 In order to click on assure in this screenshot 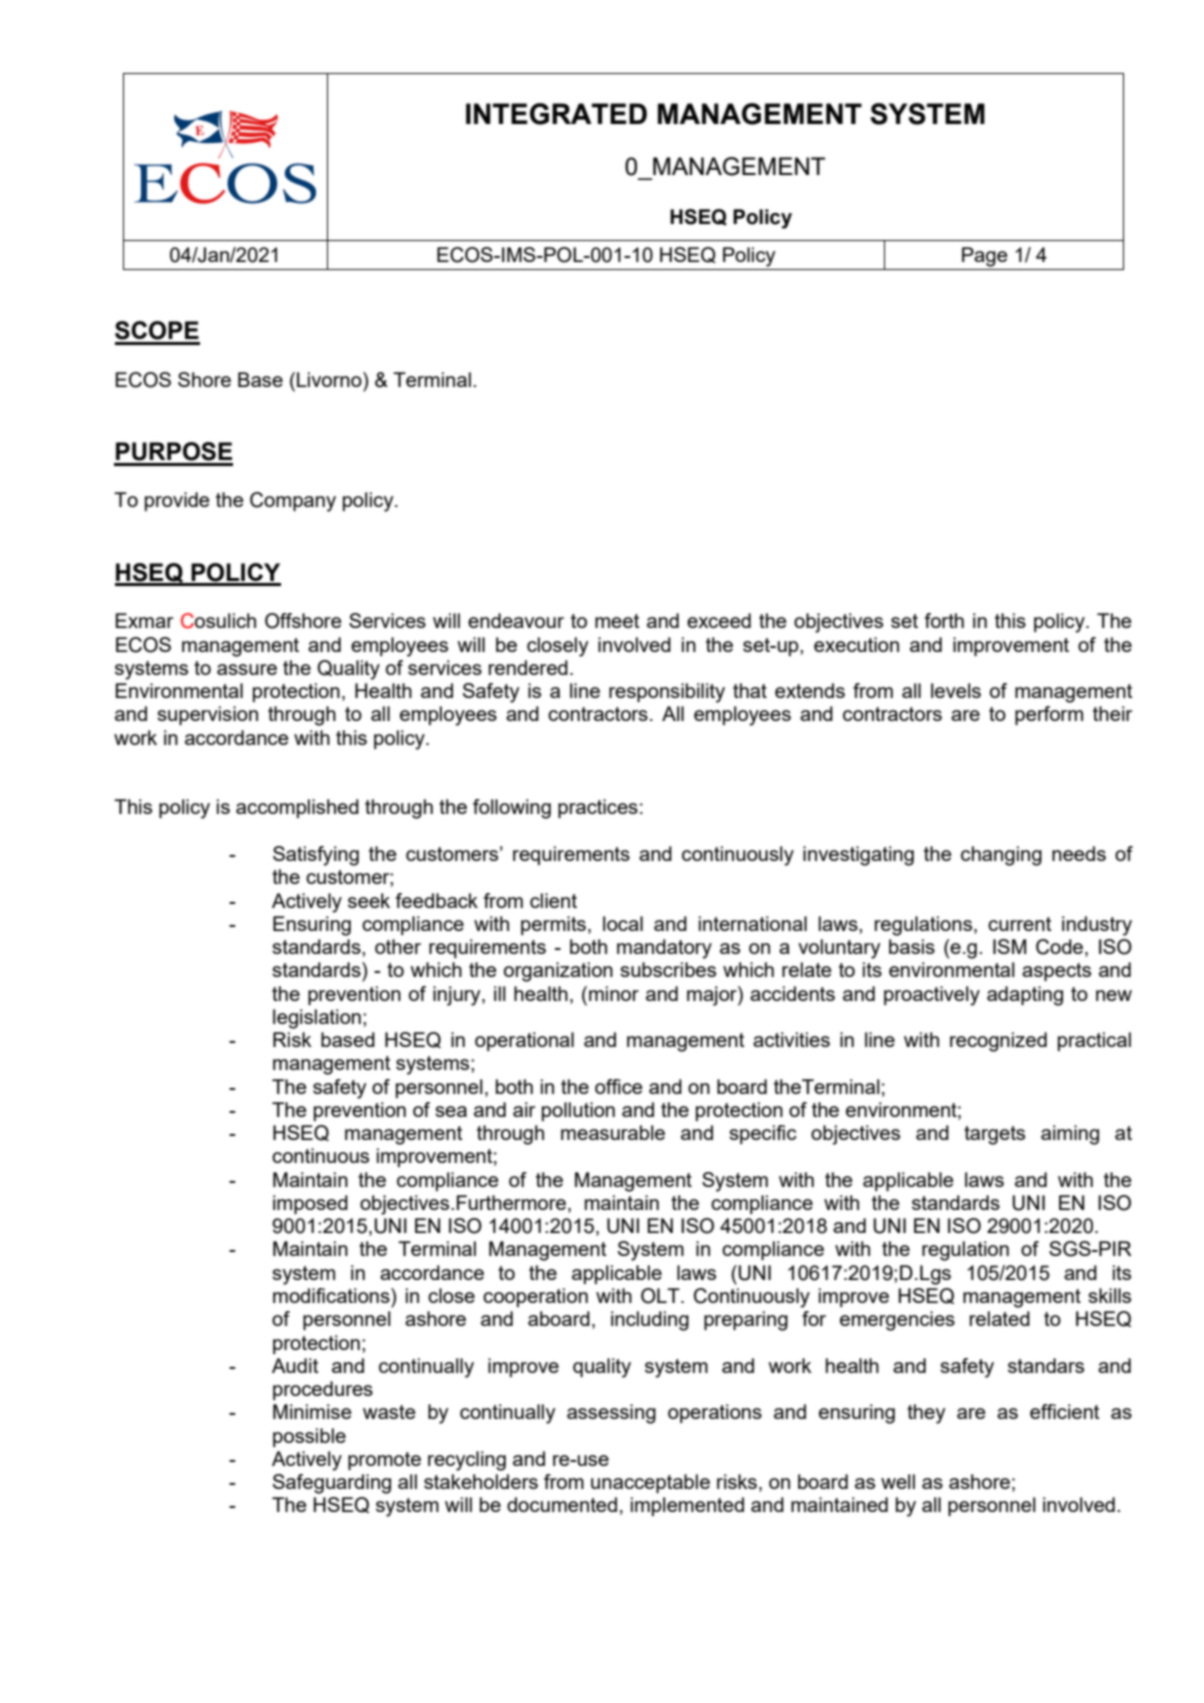, I will do `click(247, 669)`.
